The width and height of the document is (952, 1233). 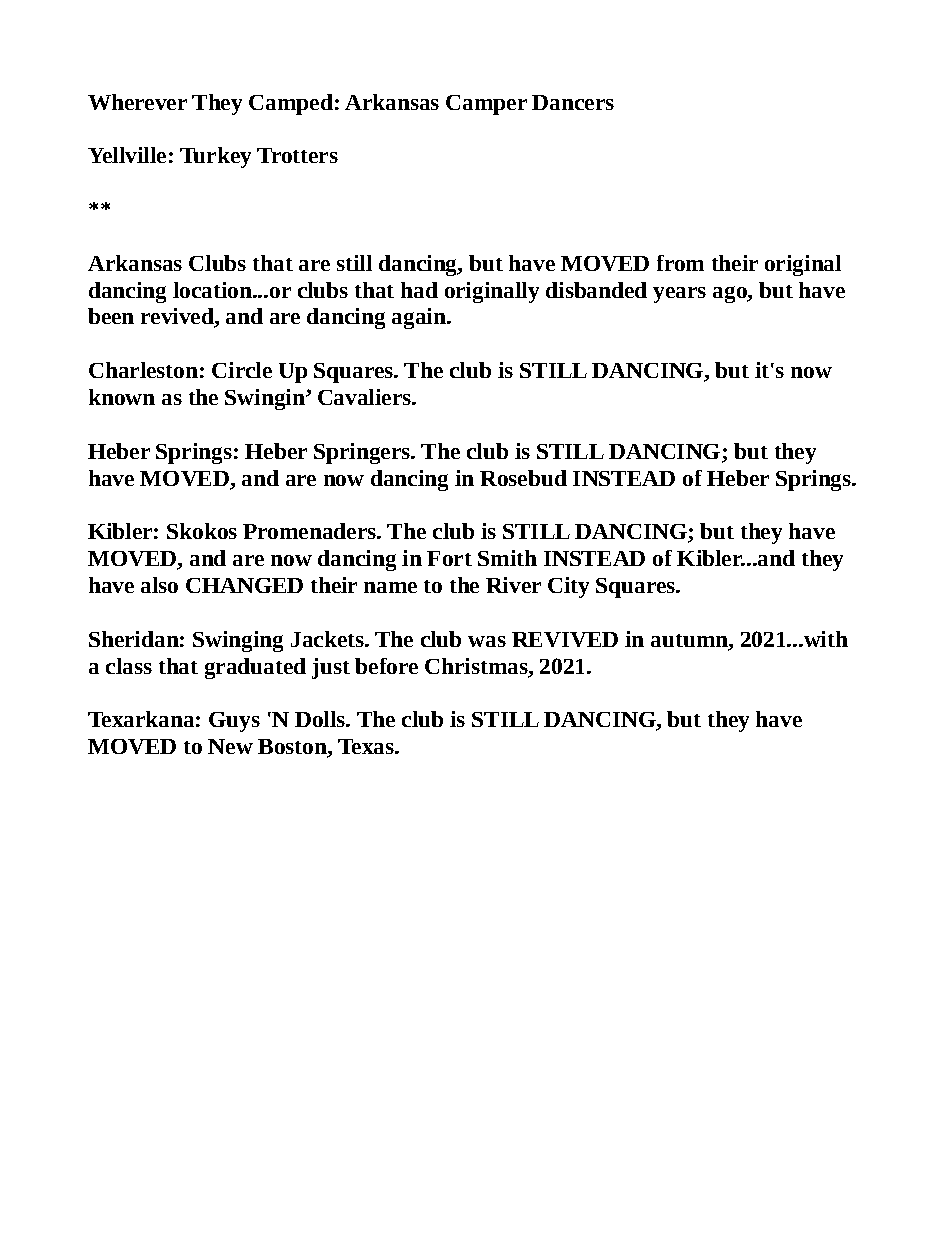 What do you see at coordinates (573, 102) in the document?
I see `Dancers` at bounding box center [573, 102].
